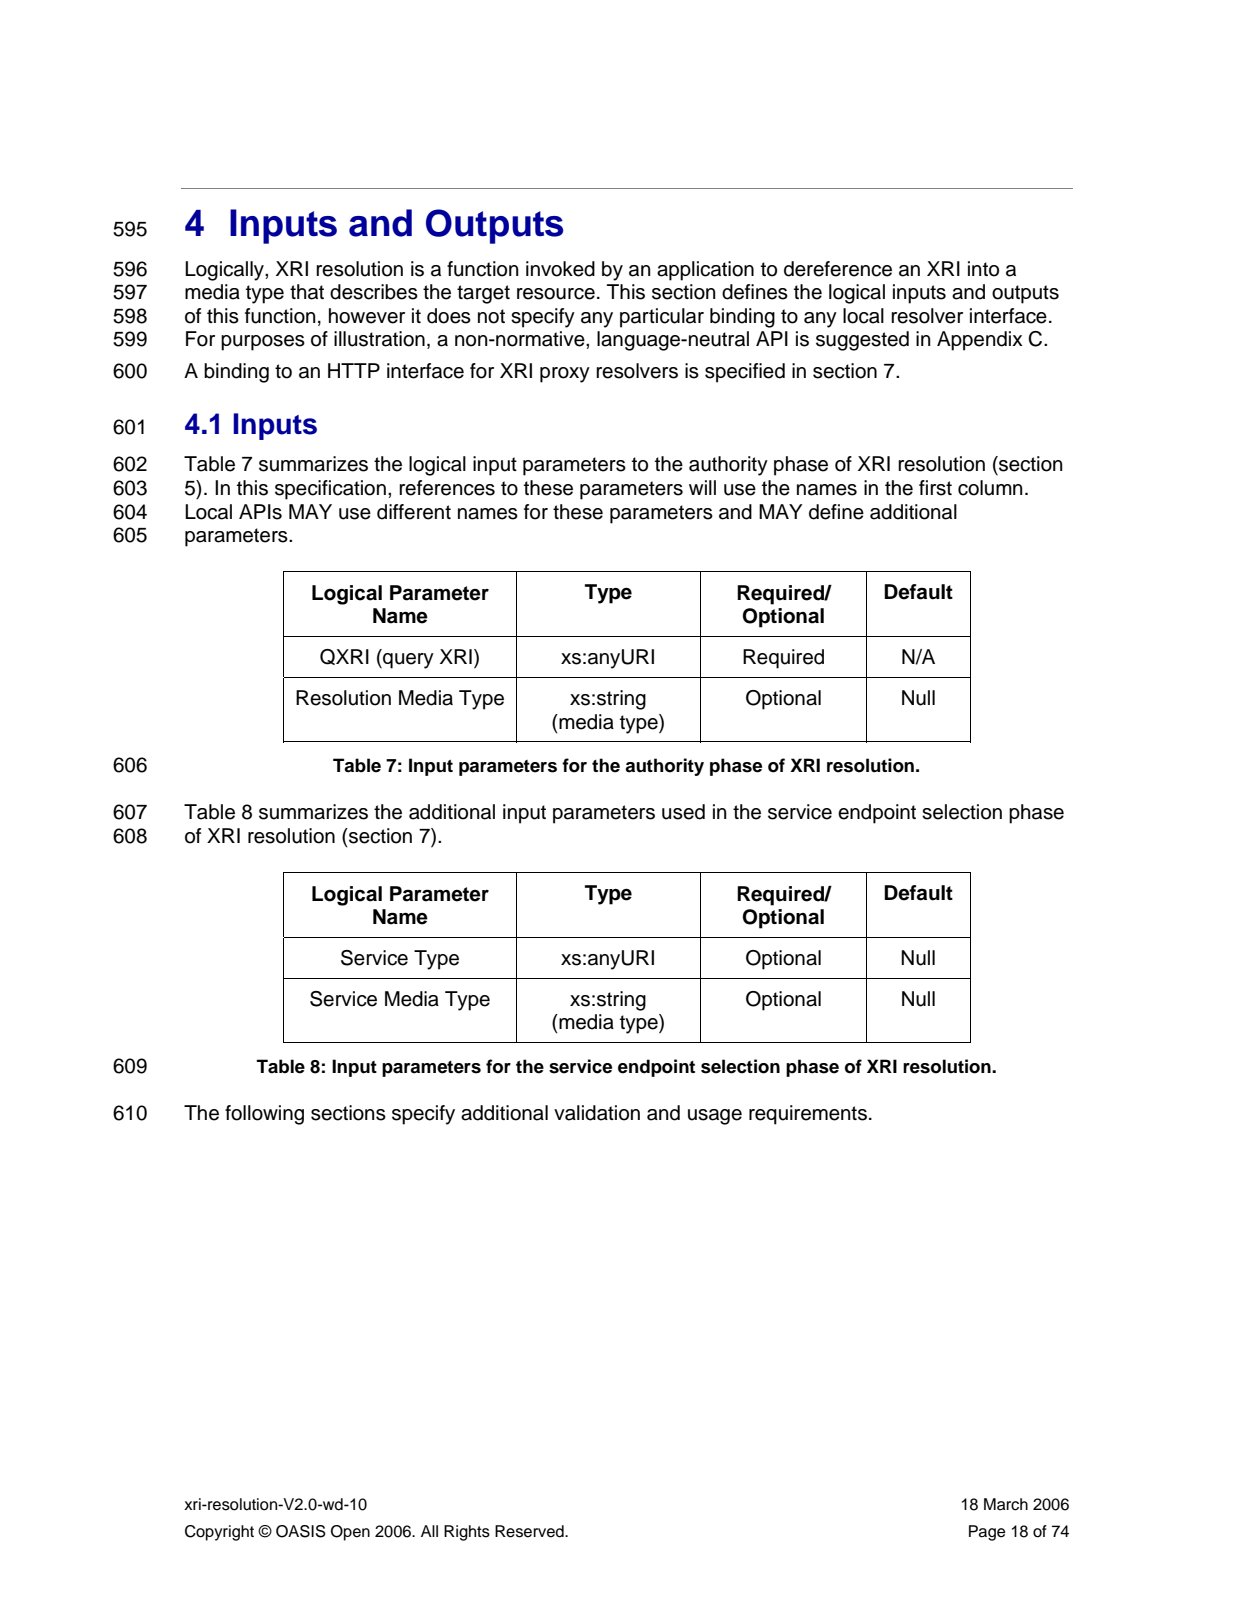  Describe the element at coordinates (935, 488) in the document. I see `first` at that location.
